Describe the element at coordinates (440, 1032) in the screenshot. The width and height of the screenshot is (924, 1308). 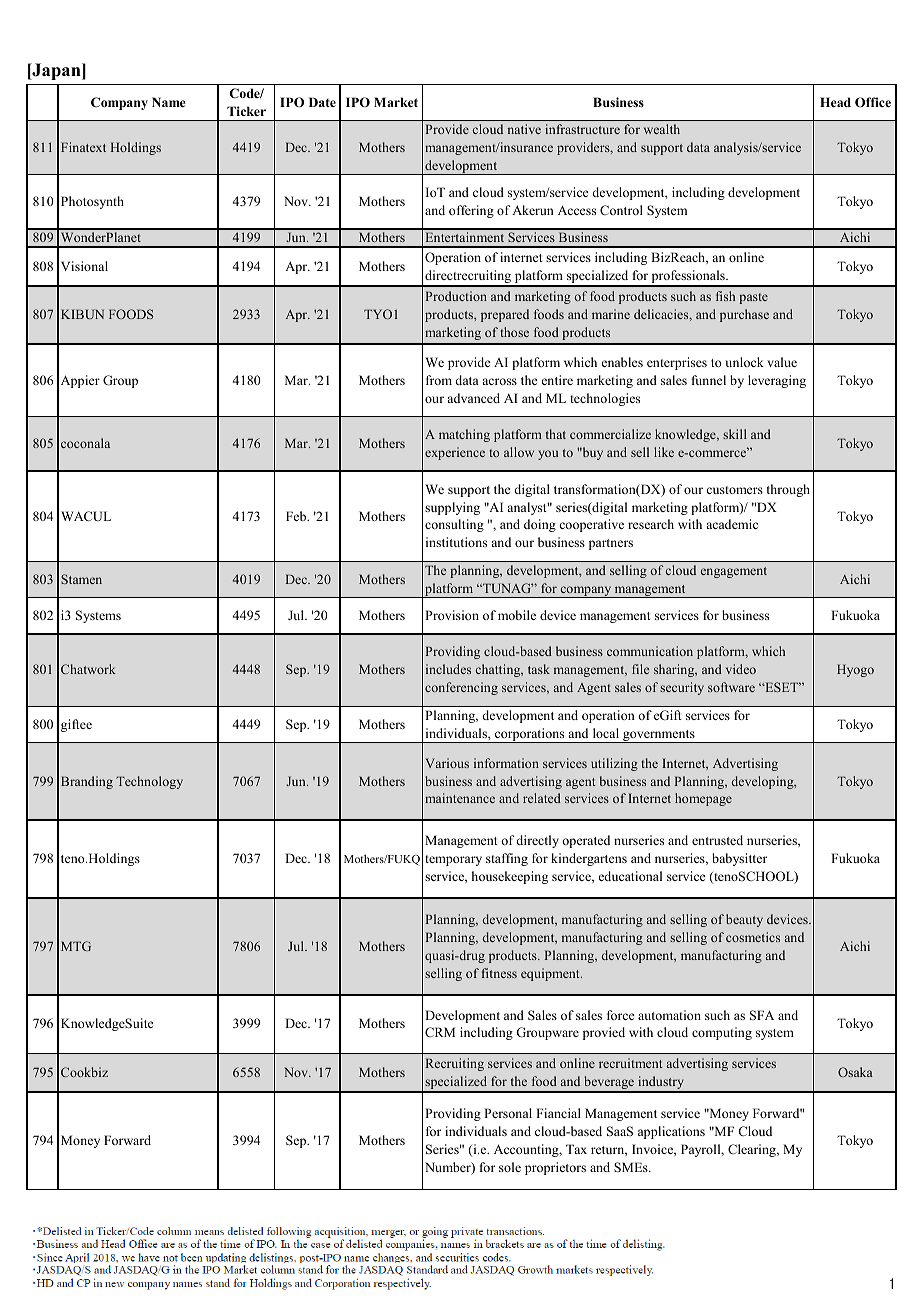
I see `CRM` at that location.
